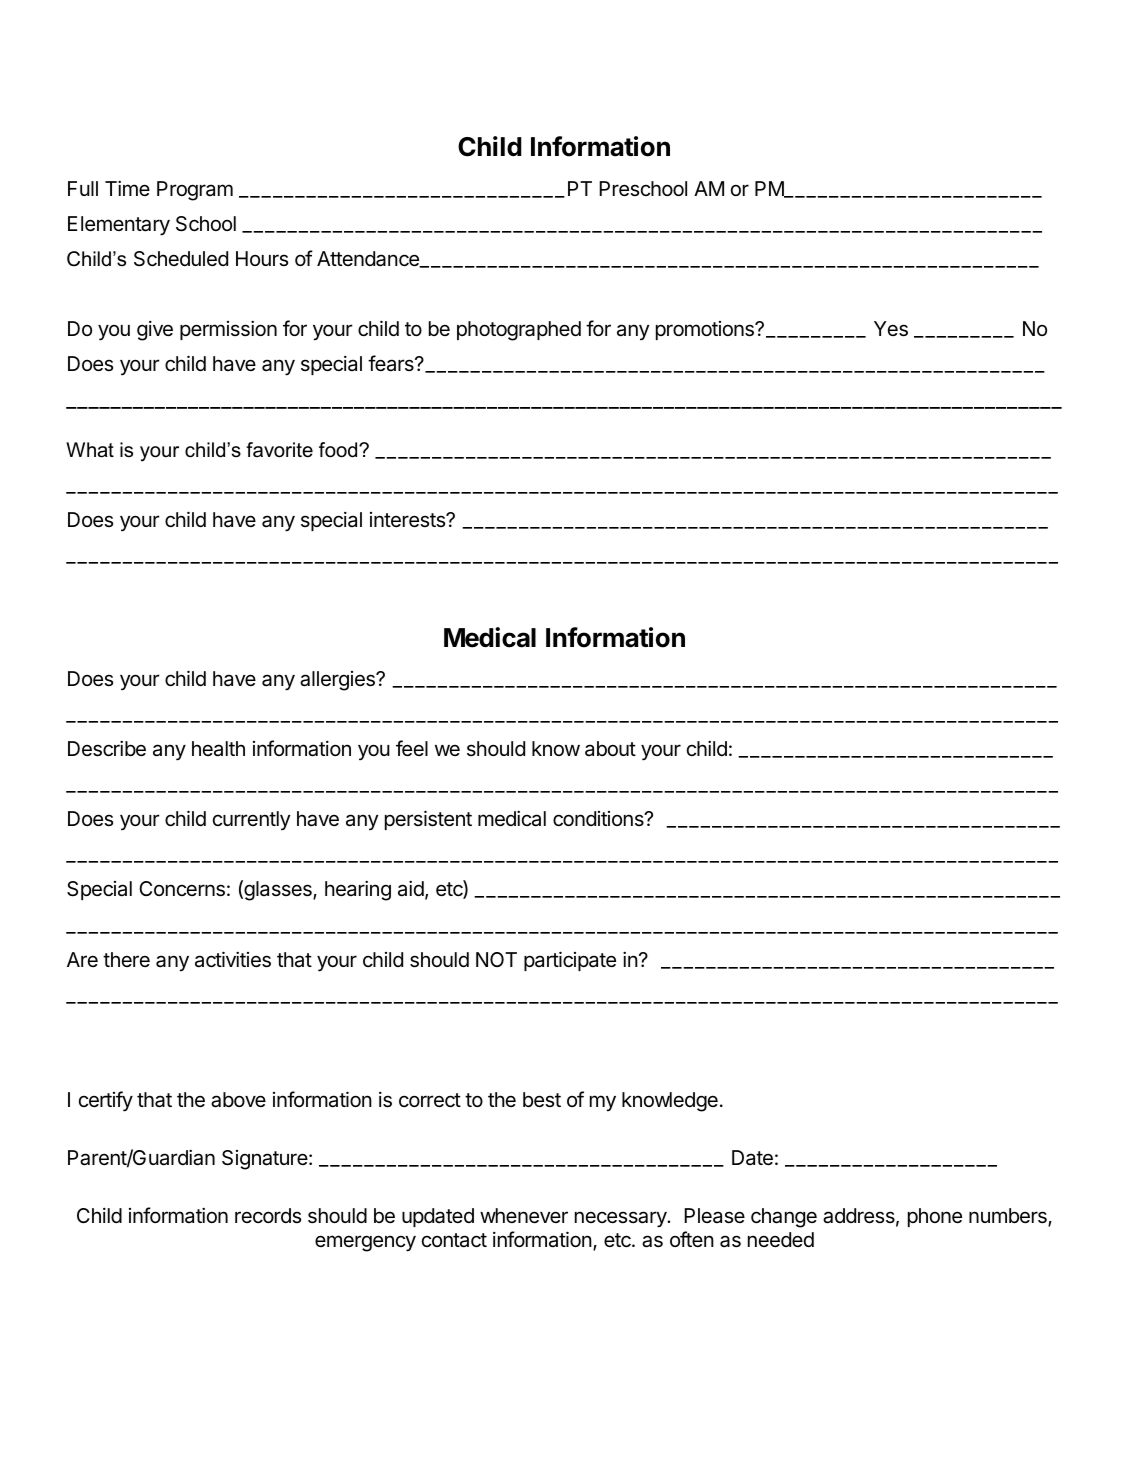 The height and width of the screenshot is (1462, 1129). Describe the element at coordinates (935, 1217) in the screenshot. I see `phone` at that location.
